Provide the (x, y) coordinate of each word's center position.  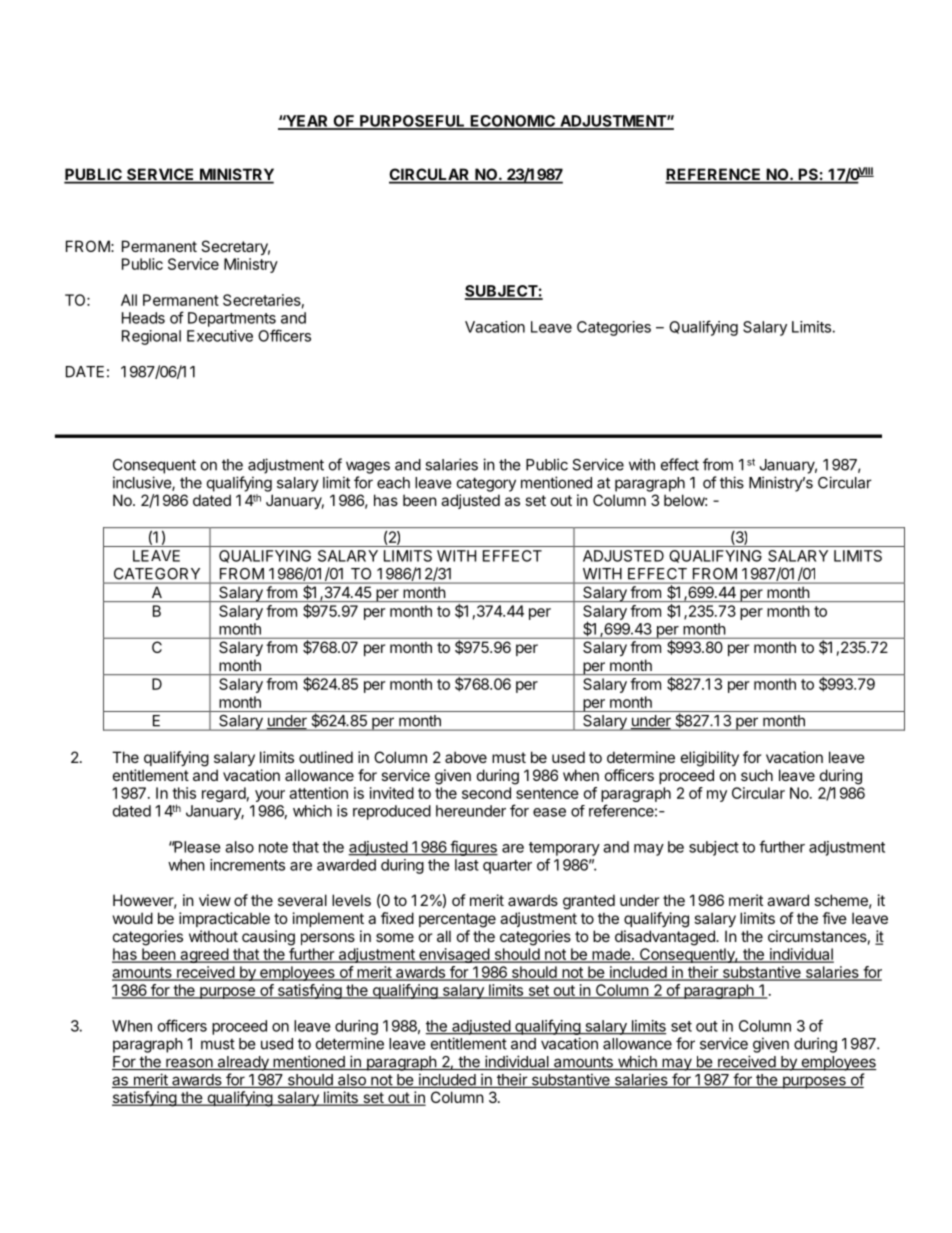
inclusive (143, 483)
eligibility (710, 759)
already (243, 1063)
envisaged (454, 955)
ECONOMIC (513, 122)
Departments (232, 319)
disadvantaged (666, 938)
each (393, 483)
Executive (220, 336)
